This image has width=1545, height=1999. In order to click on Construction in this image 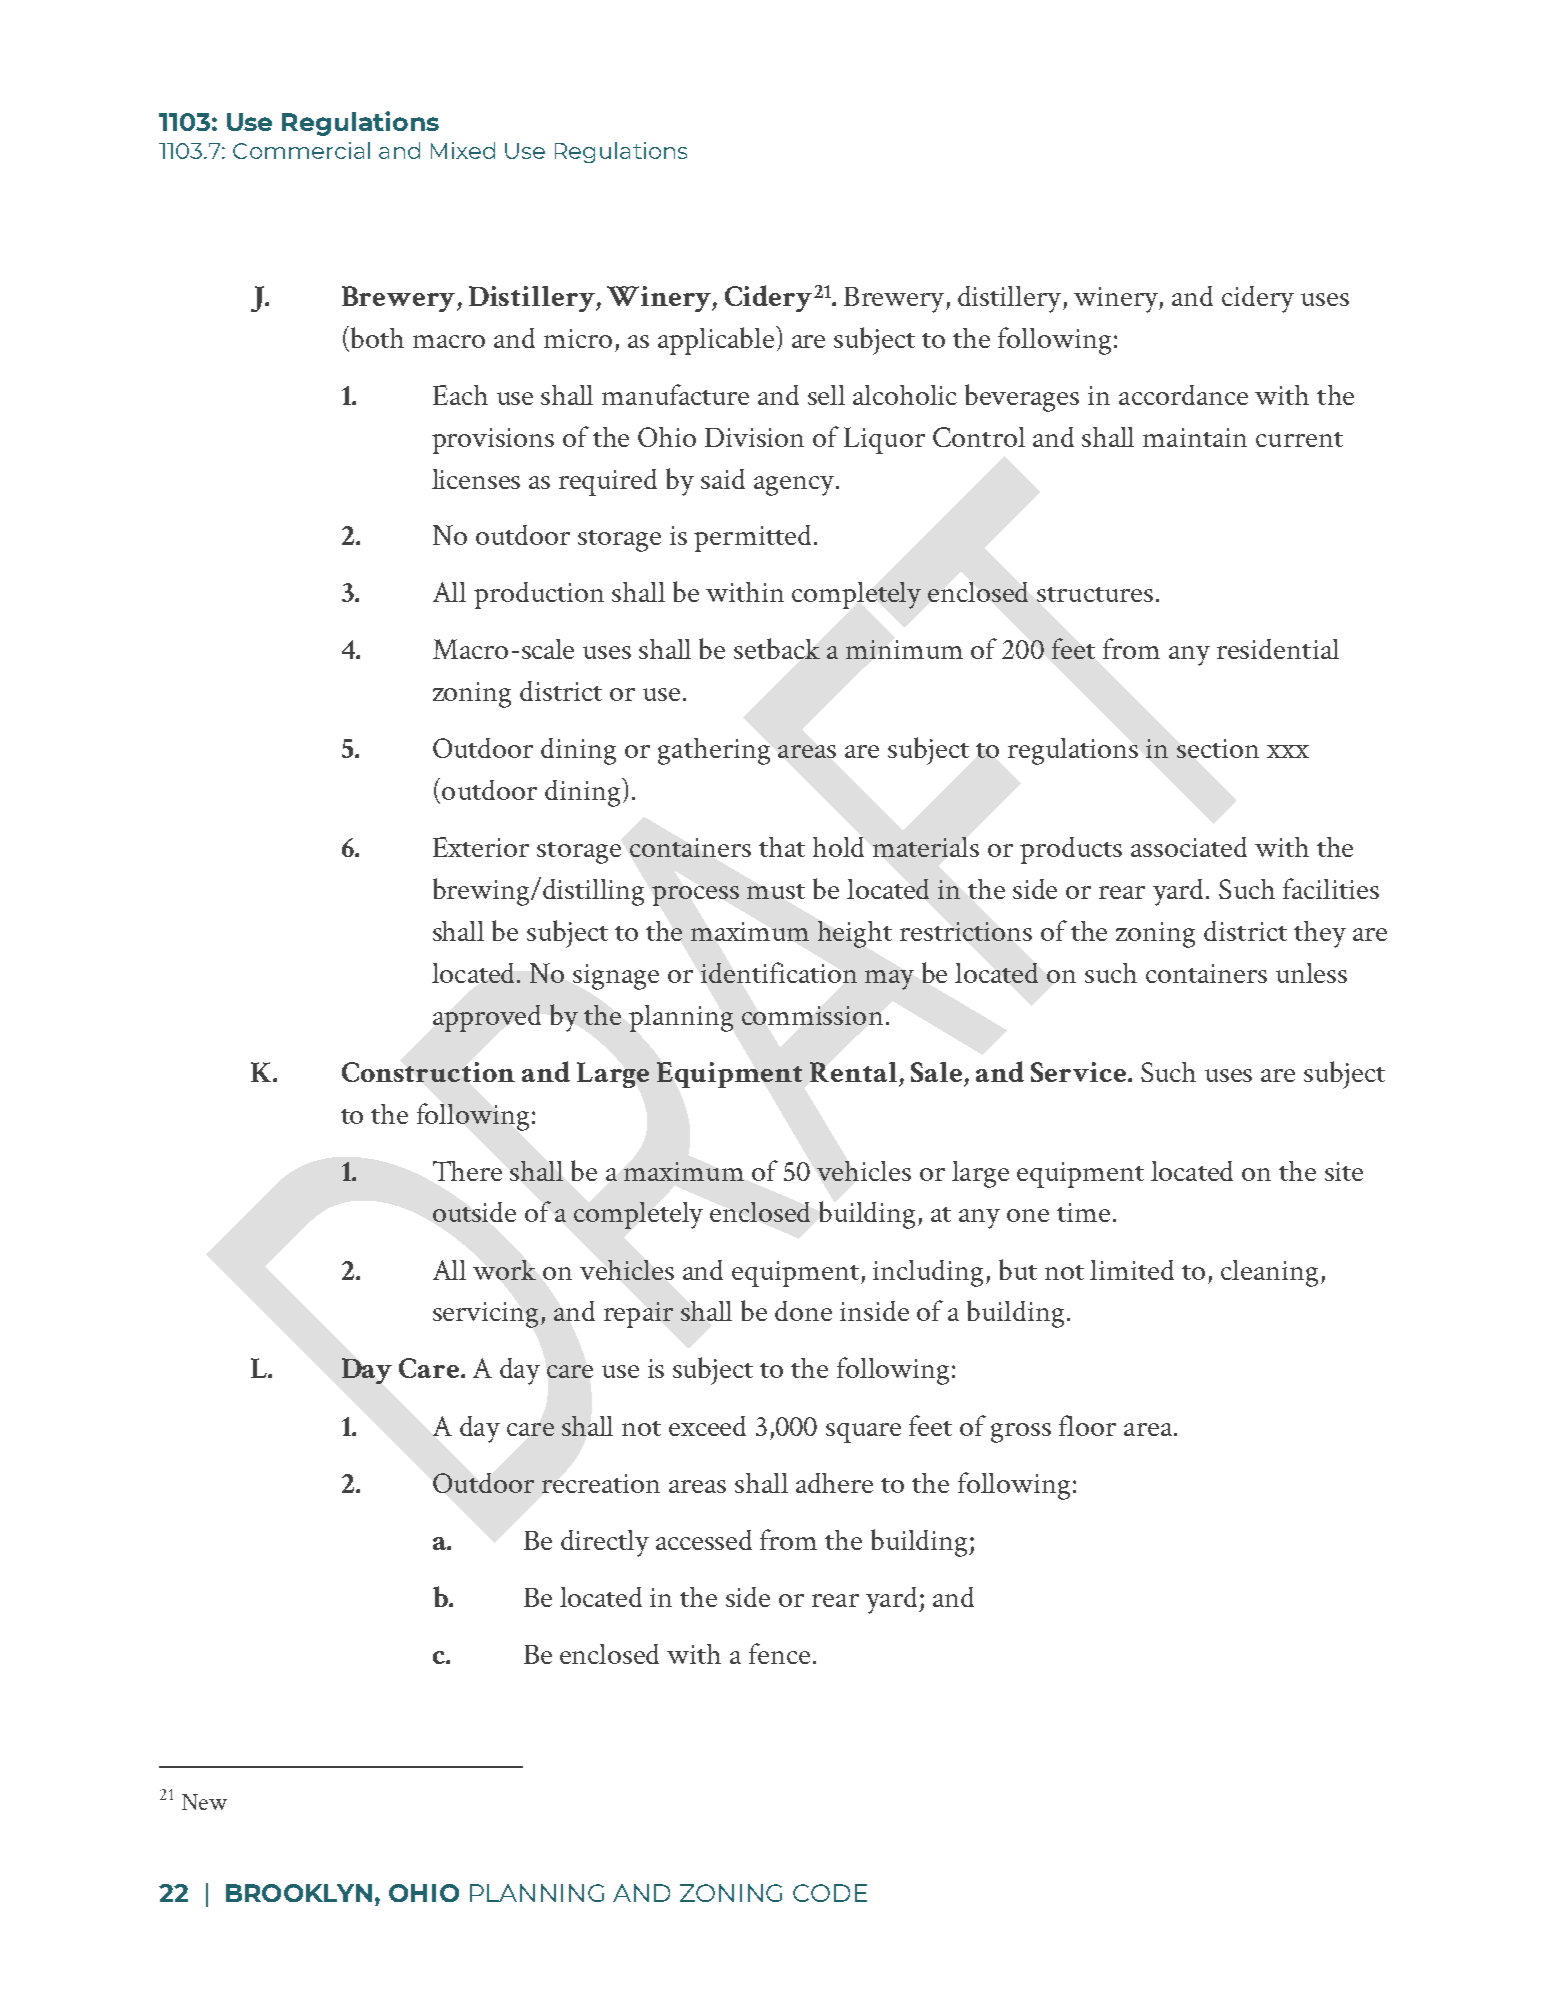, I will do `click(428, 1072)`.
